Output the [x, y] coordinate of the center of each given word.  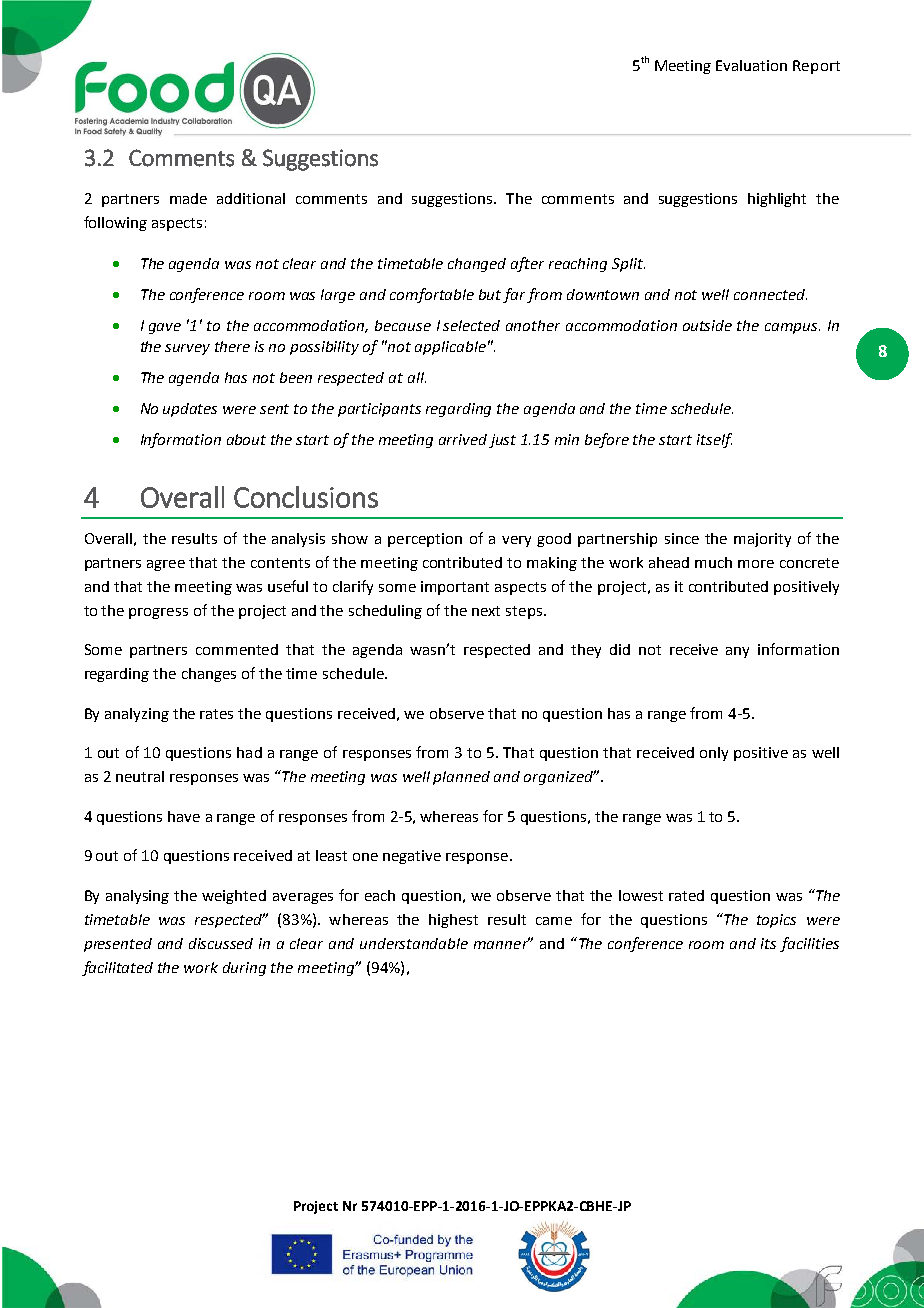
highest [453, 921]
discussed [221, 943]
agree [166, 565]
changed [477, 265]
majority [762, 540]
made [188, 198]
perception [425, 540]
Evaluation [751, 65]
